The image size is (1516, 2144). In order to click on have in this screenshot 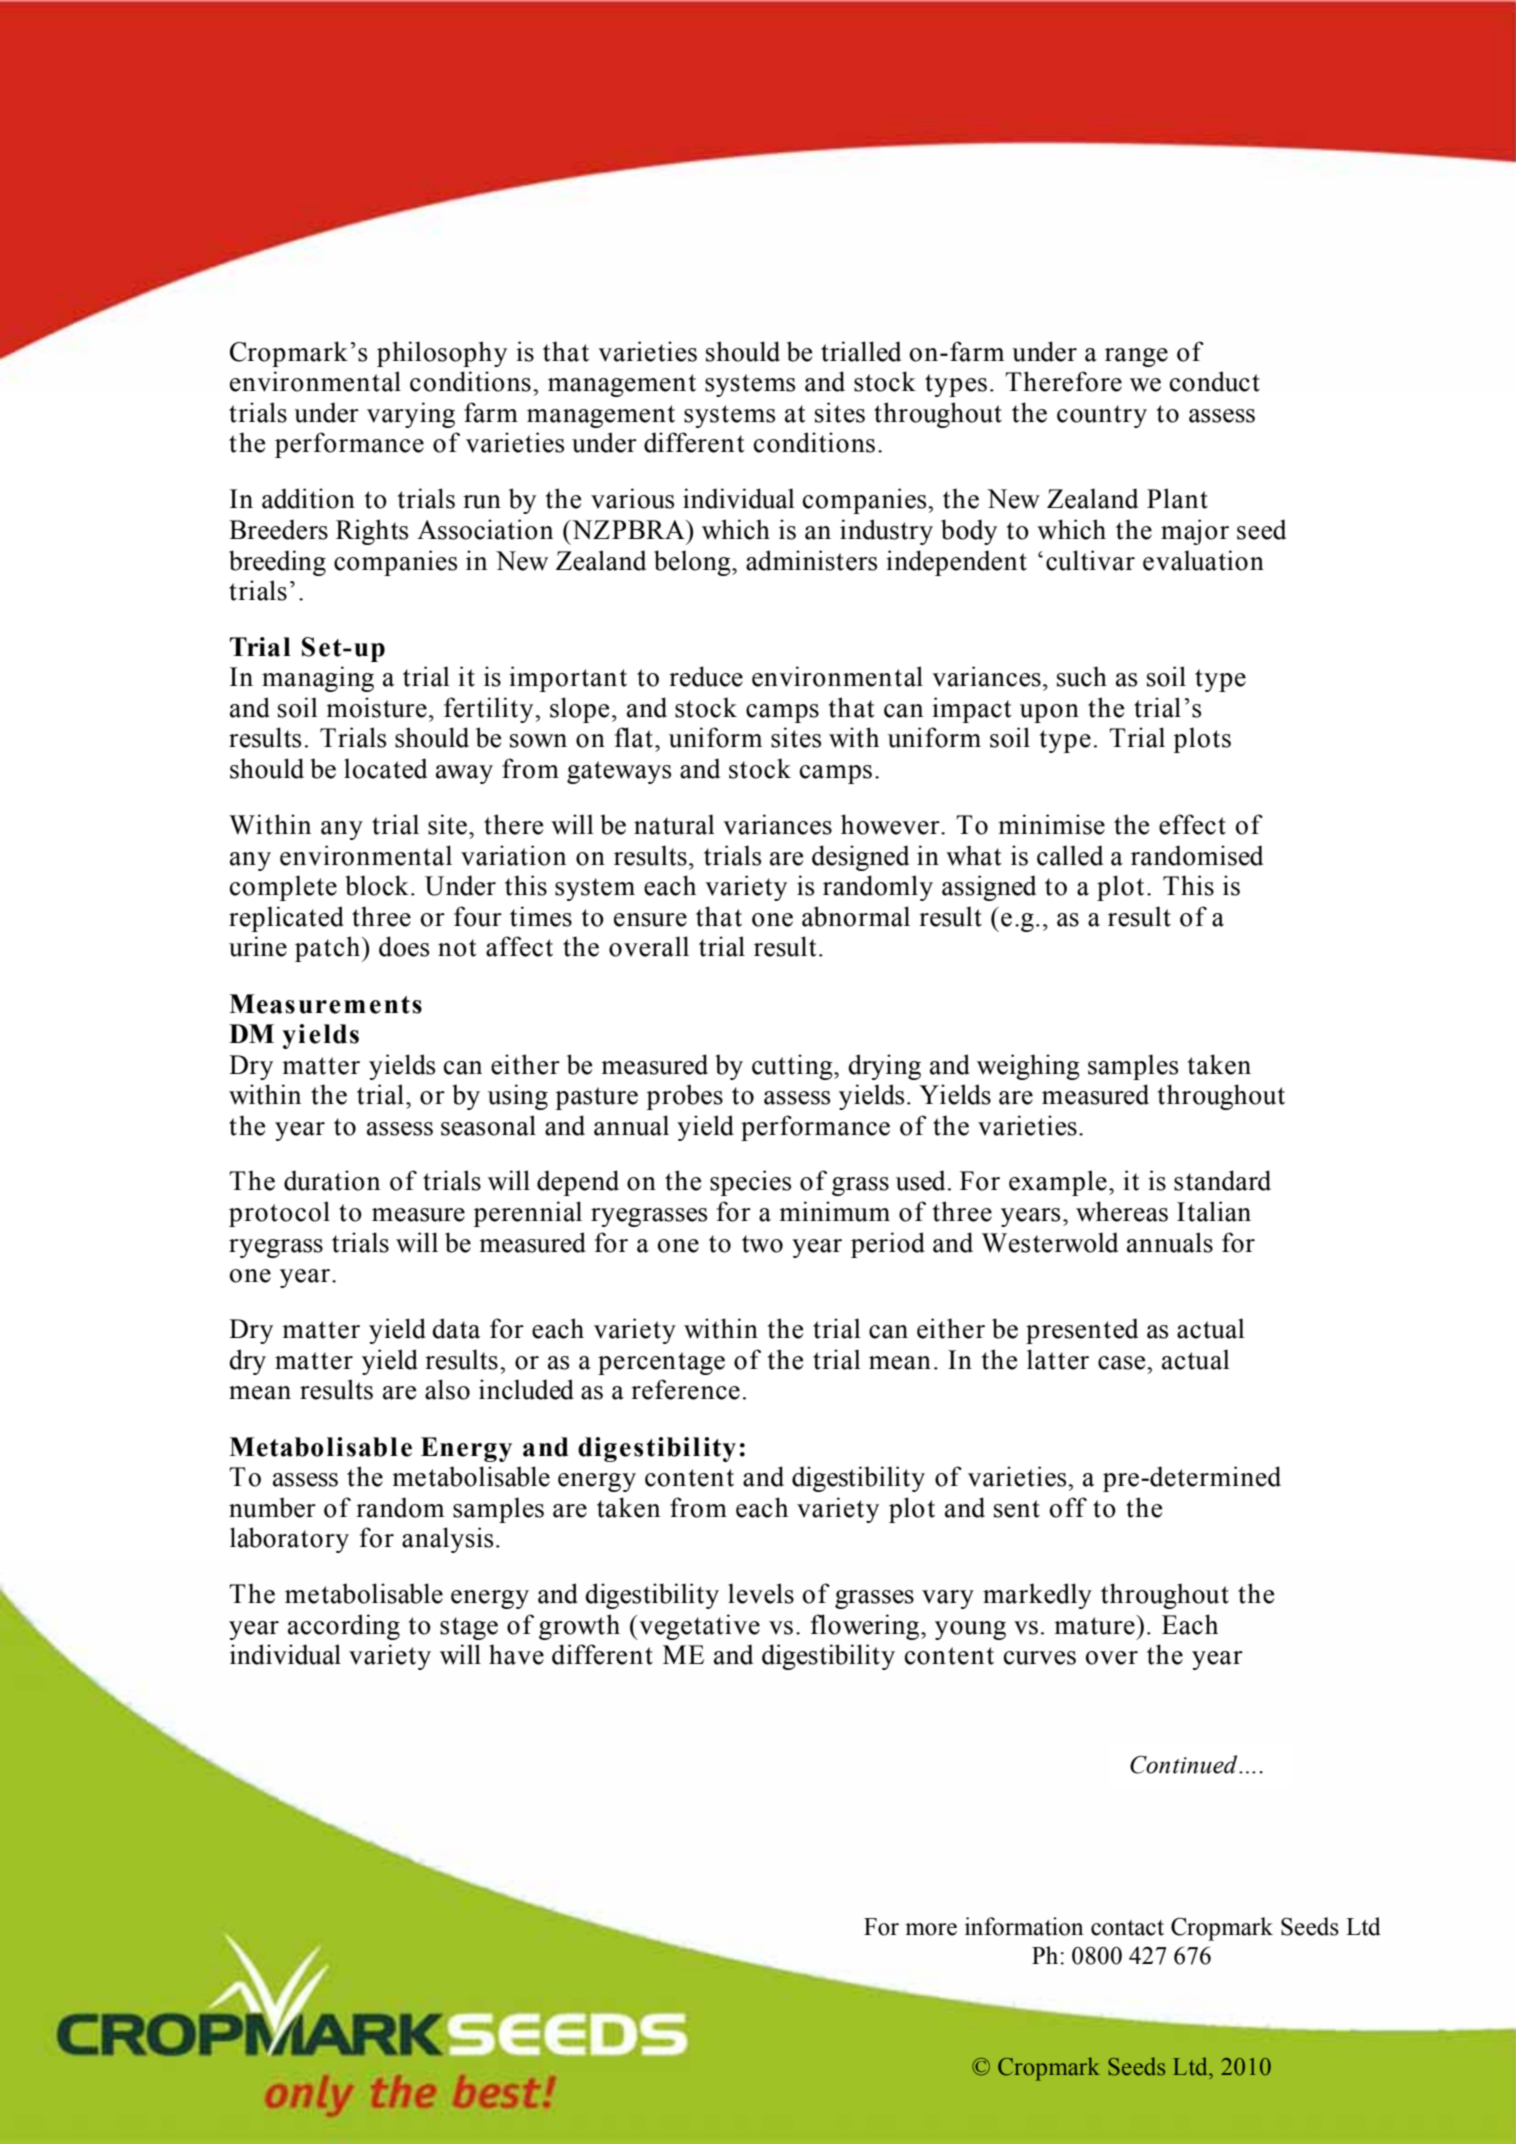, I will do `click(516, 1654)`.
